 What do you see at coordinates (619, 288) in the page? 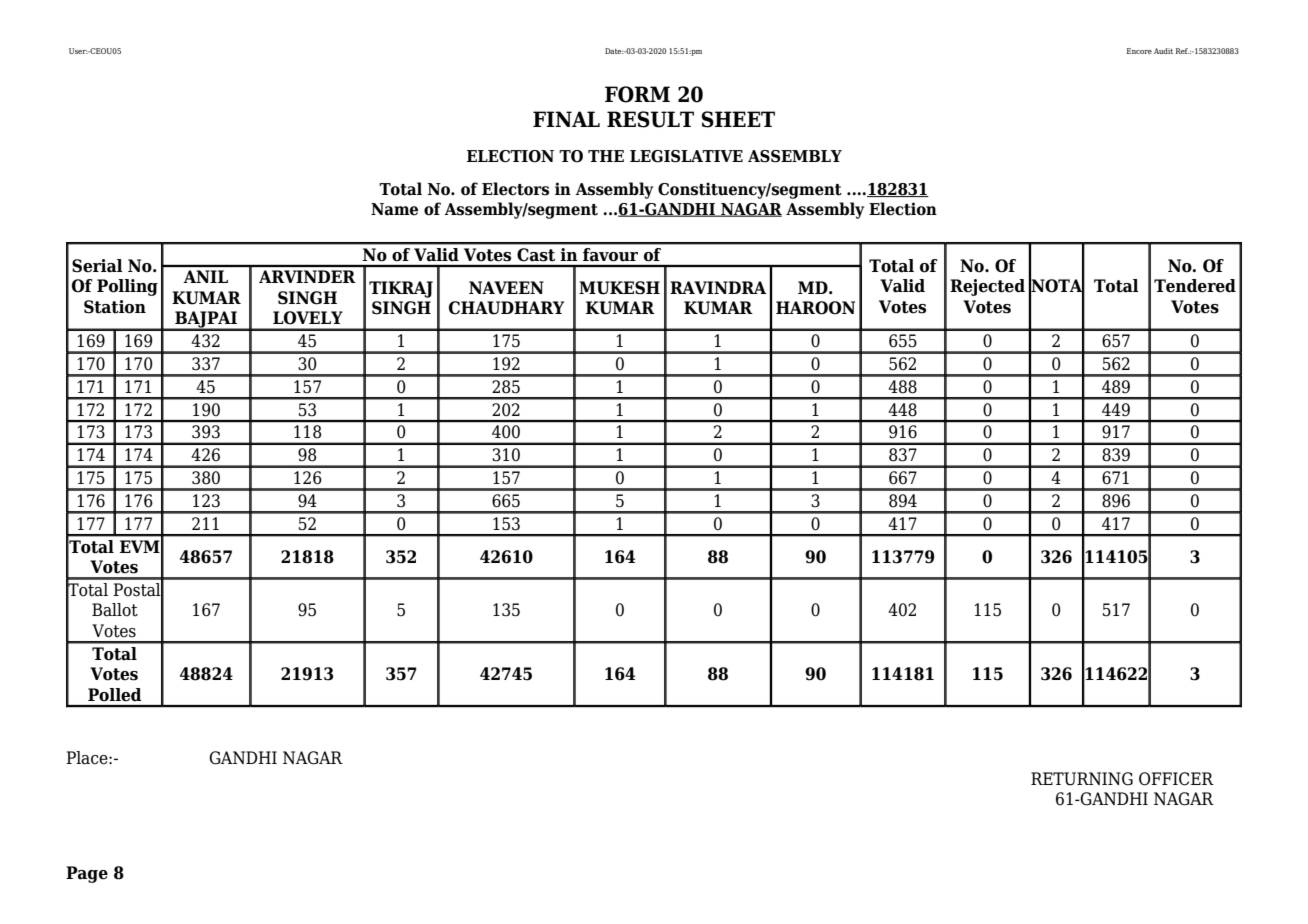
I see `MUKESH` at bounding box center [619, 288].
